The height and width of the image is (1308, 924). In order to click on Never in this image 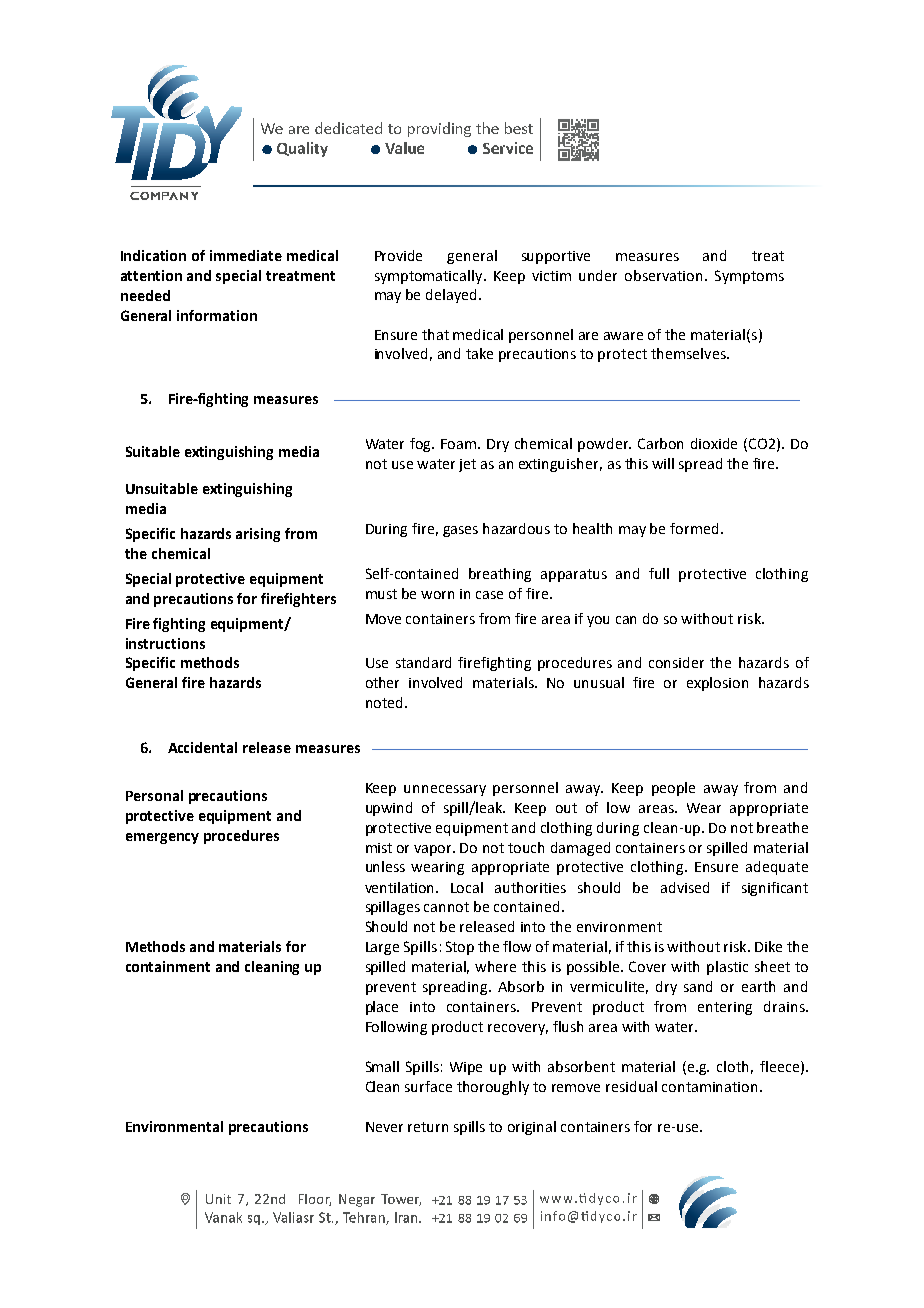, I will do `click(384, 1127)`.
